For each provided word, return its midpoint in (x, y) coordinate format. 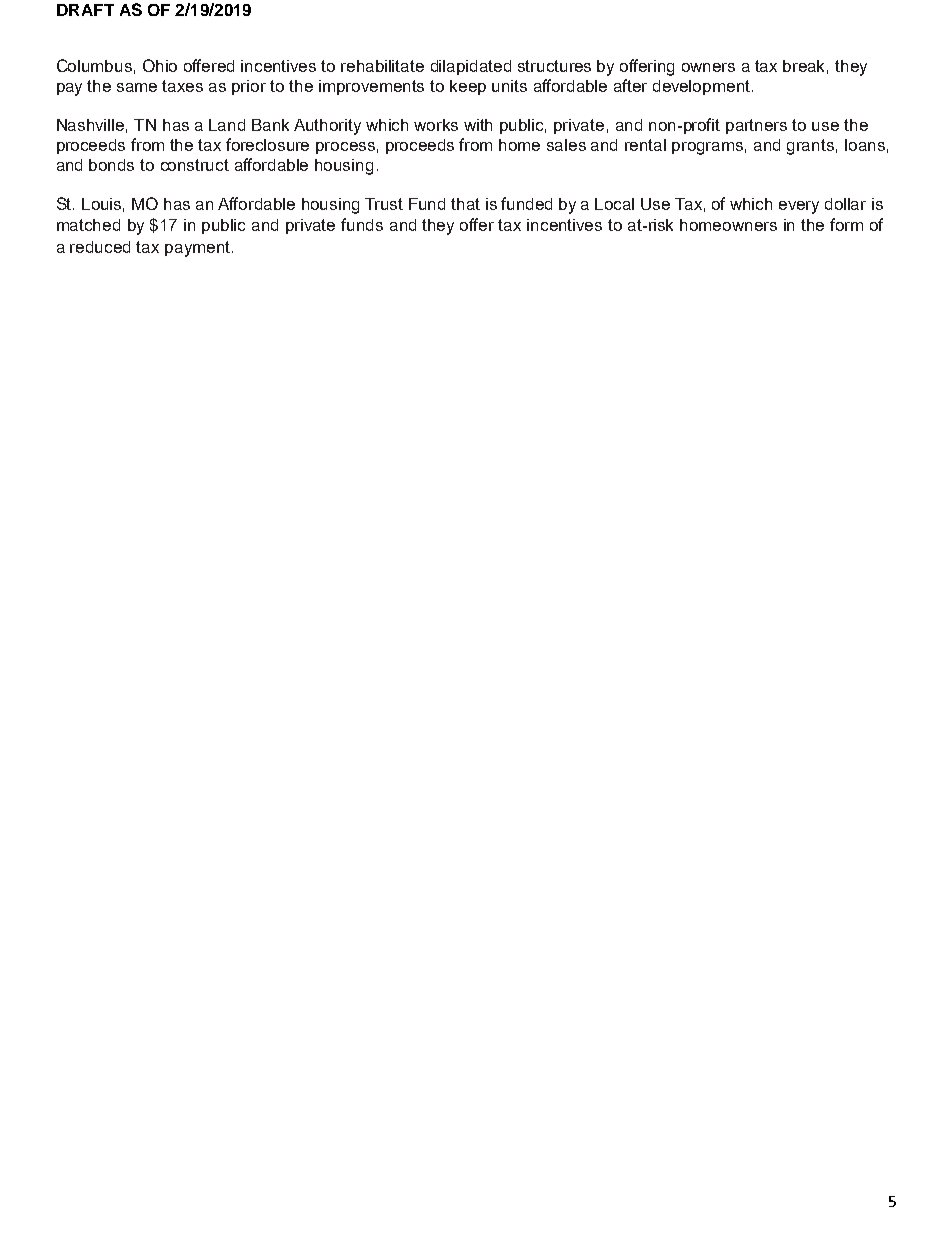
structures (554, 66)
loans (865, 145)
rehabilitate (382, 66)
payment (199, 249)
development (701, 87)
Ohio (160, 65)
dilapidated (471, 67)
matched (88, 225)
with (478, 125)
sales (566, 145)
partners (756, 126)
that (465, 204)
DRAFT (85, 10)
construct (195, 165)
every (799, 207)
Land (227, 125)
